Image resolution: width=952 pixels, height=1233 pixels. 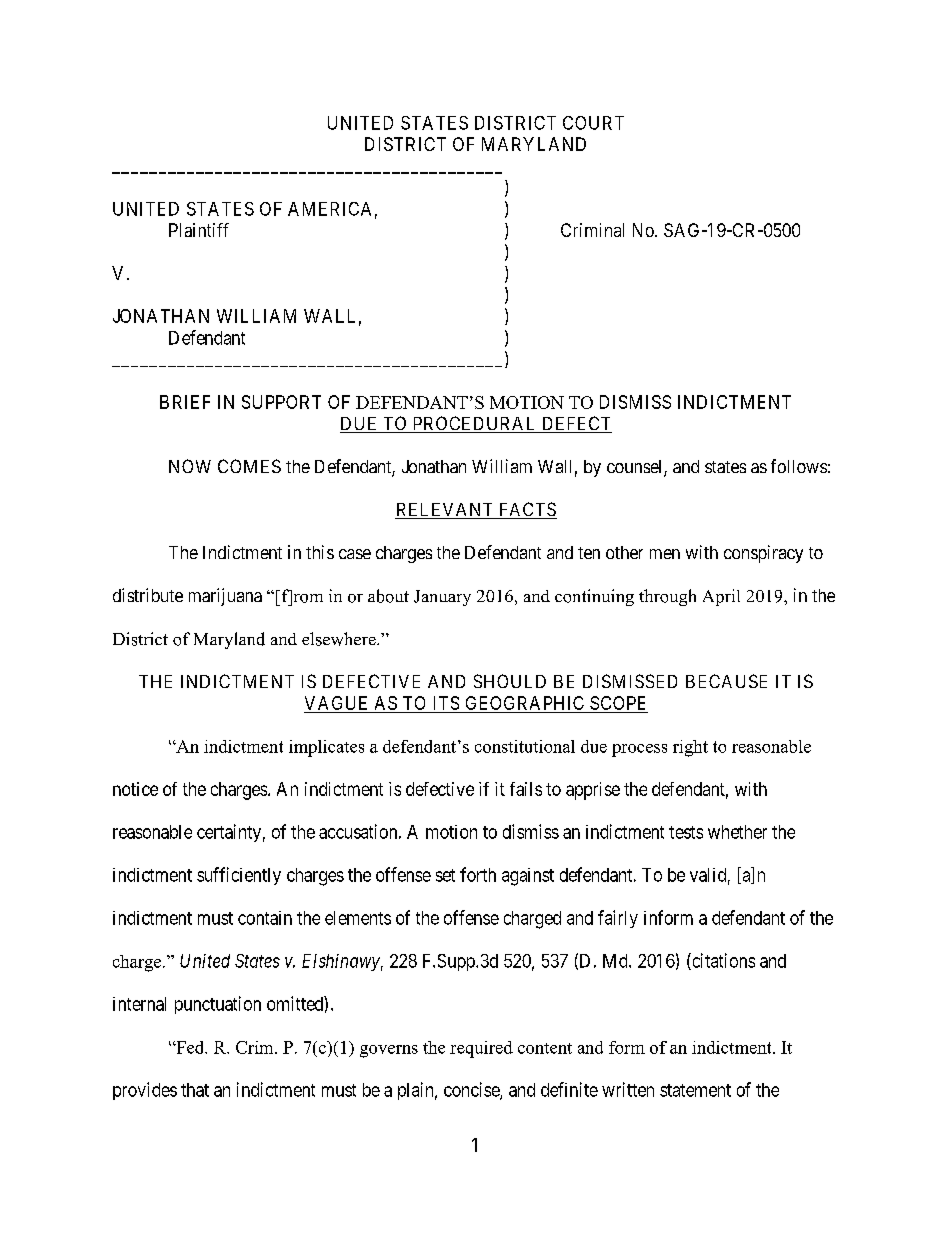 I want to click on COURT, so click(x=593, y=123).
